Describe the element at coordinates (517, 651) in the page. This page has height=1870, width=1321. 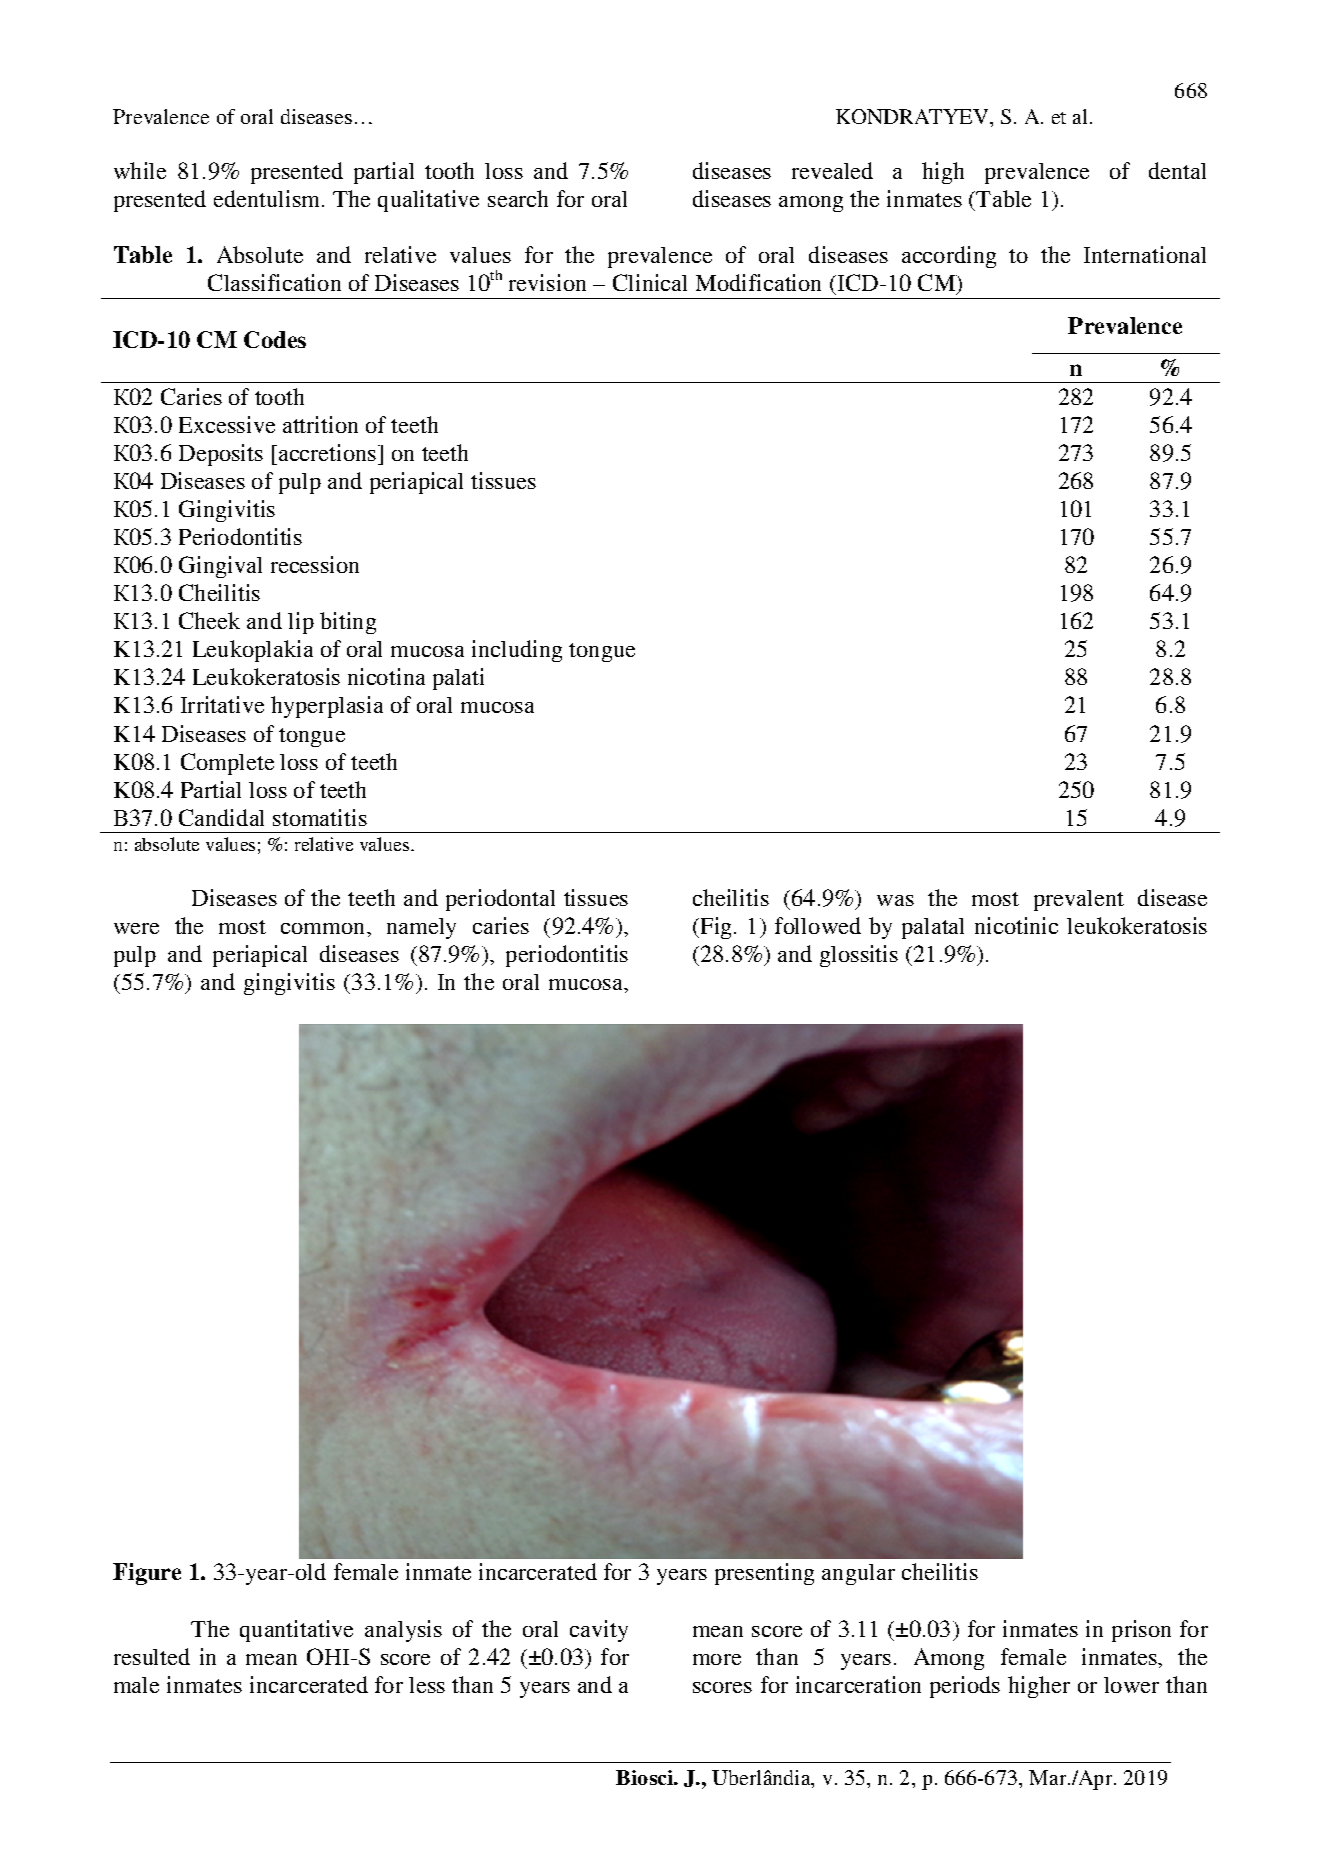
I see `including` at that location.
